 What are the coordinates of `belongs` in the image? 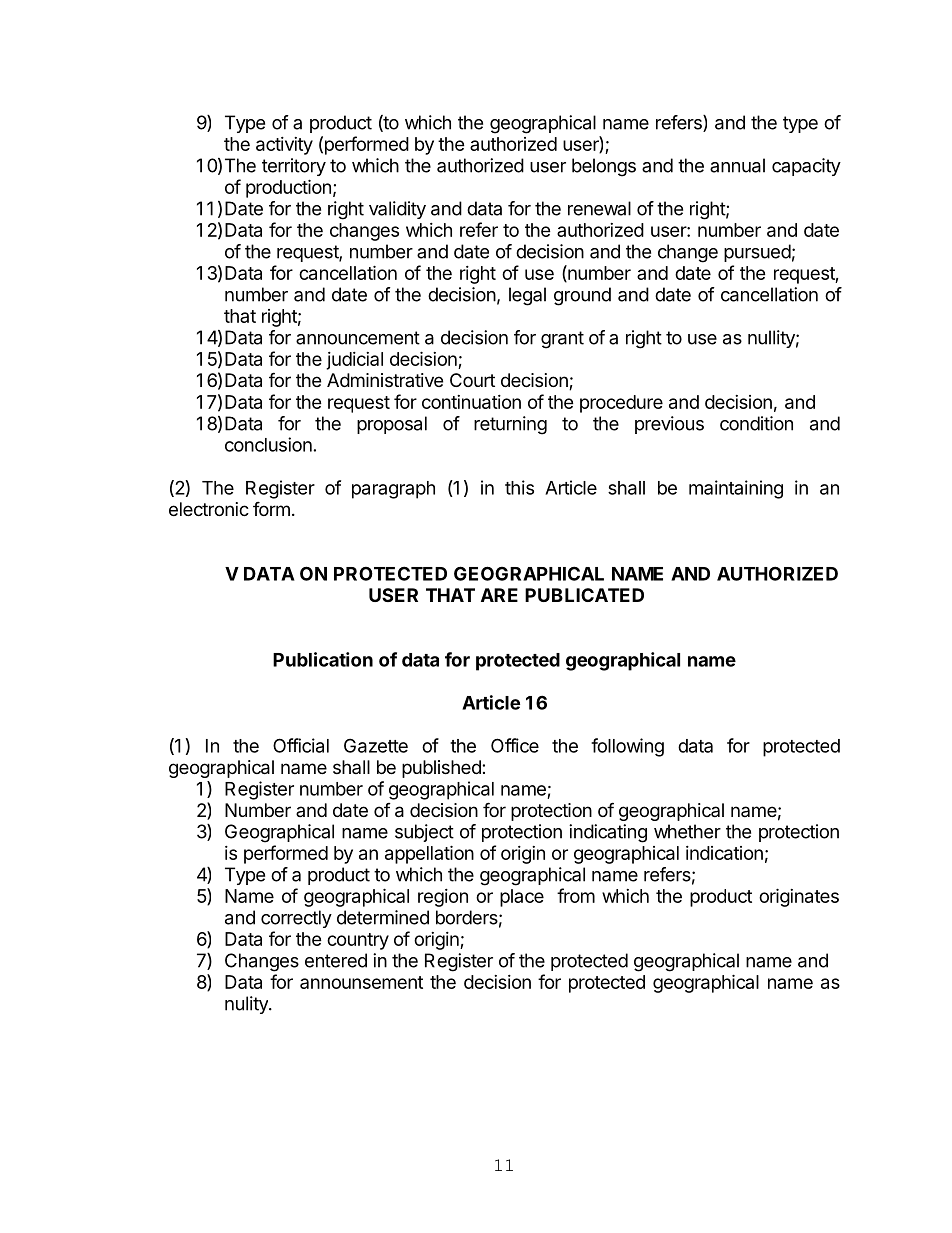 It's located at (604, 167).
